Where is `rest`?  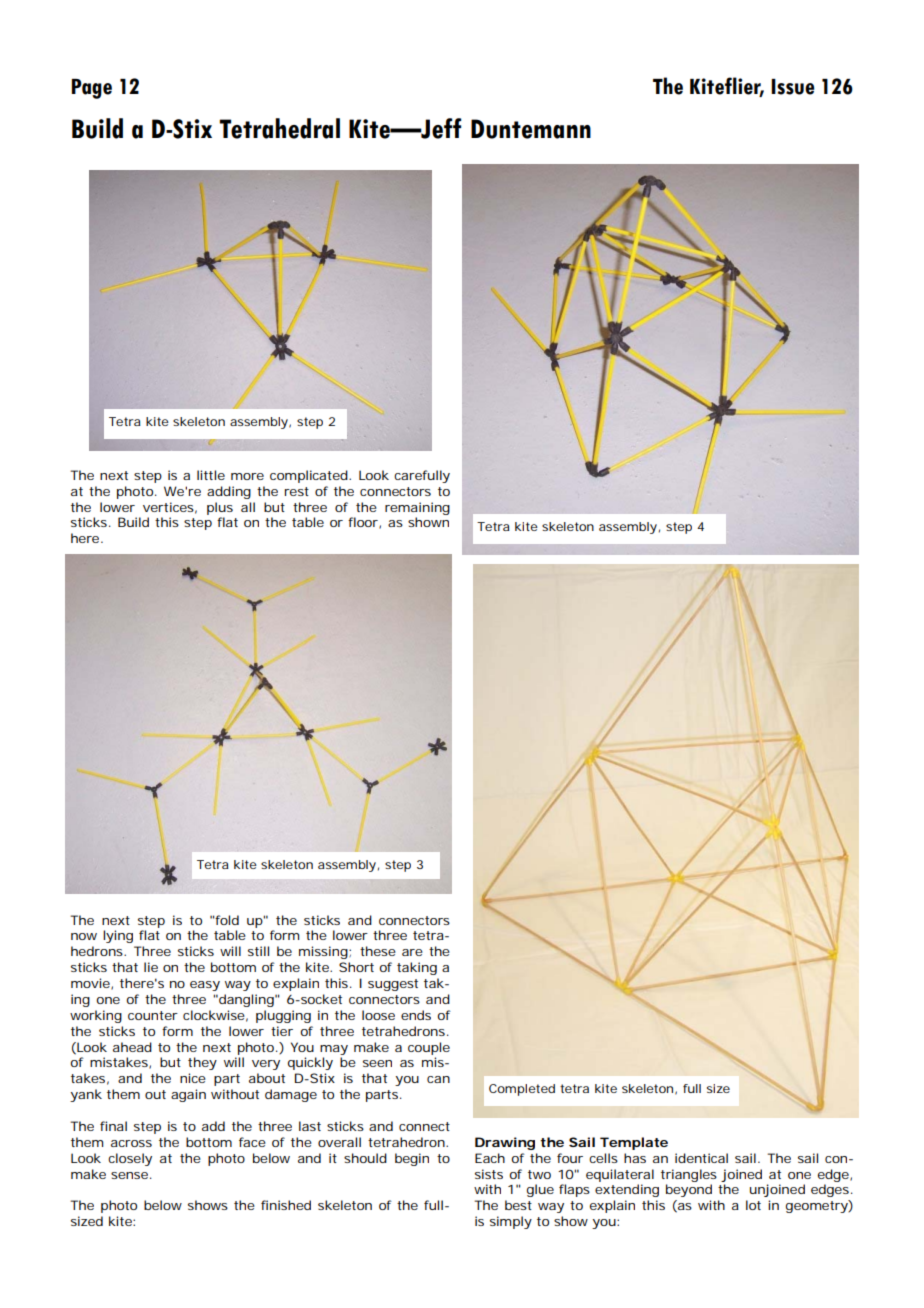
rest is located at coordinates (297, 491).
